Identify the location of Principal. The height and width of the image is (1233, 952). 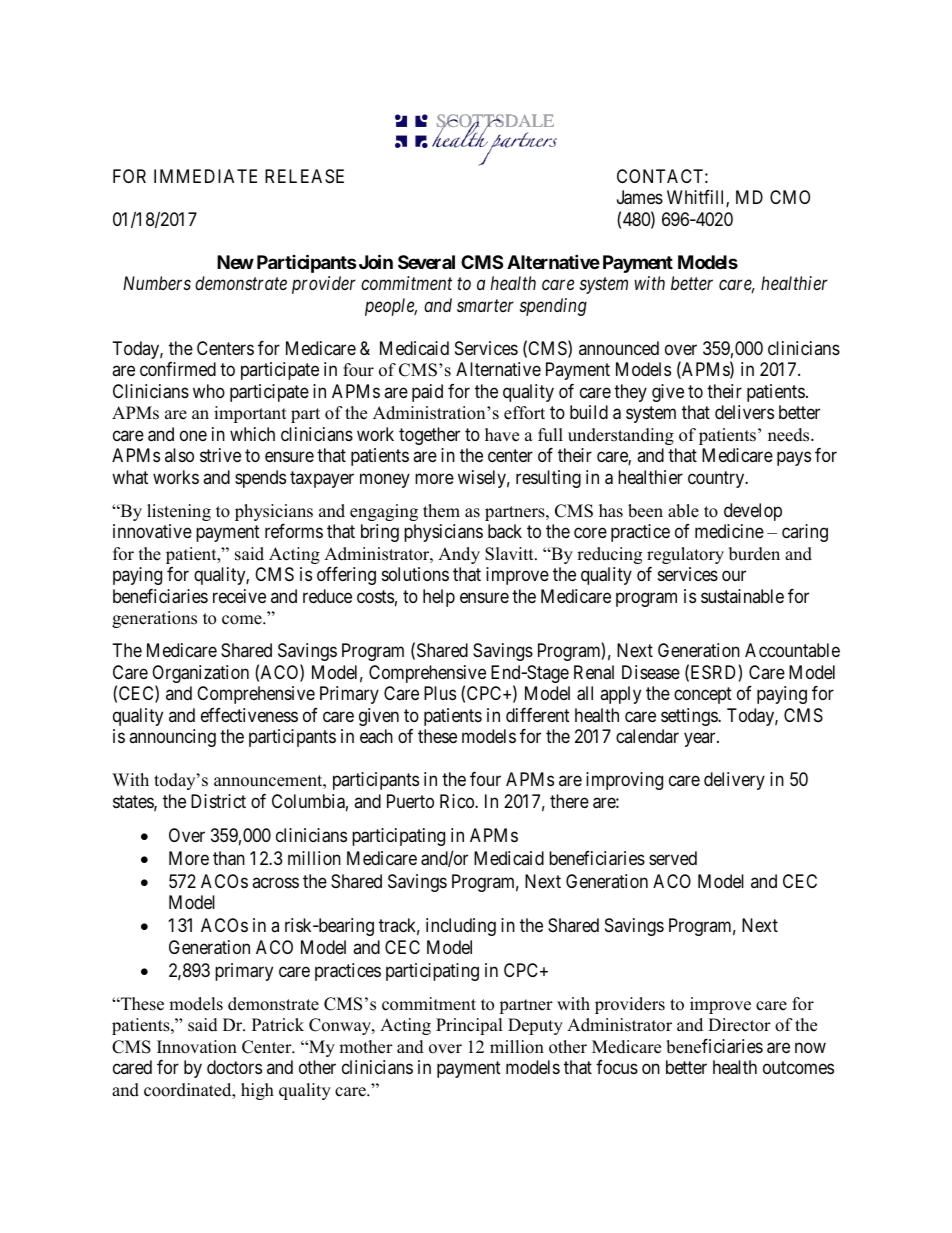
(469, 1026).
